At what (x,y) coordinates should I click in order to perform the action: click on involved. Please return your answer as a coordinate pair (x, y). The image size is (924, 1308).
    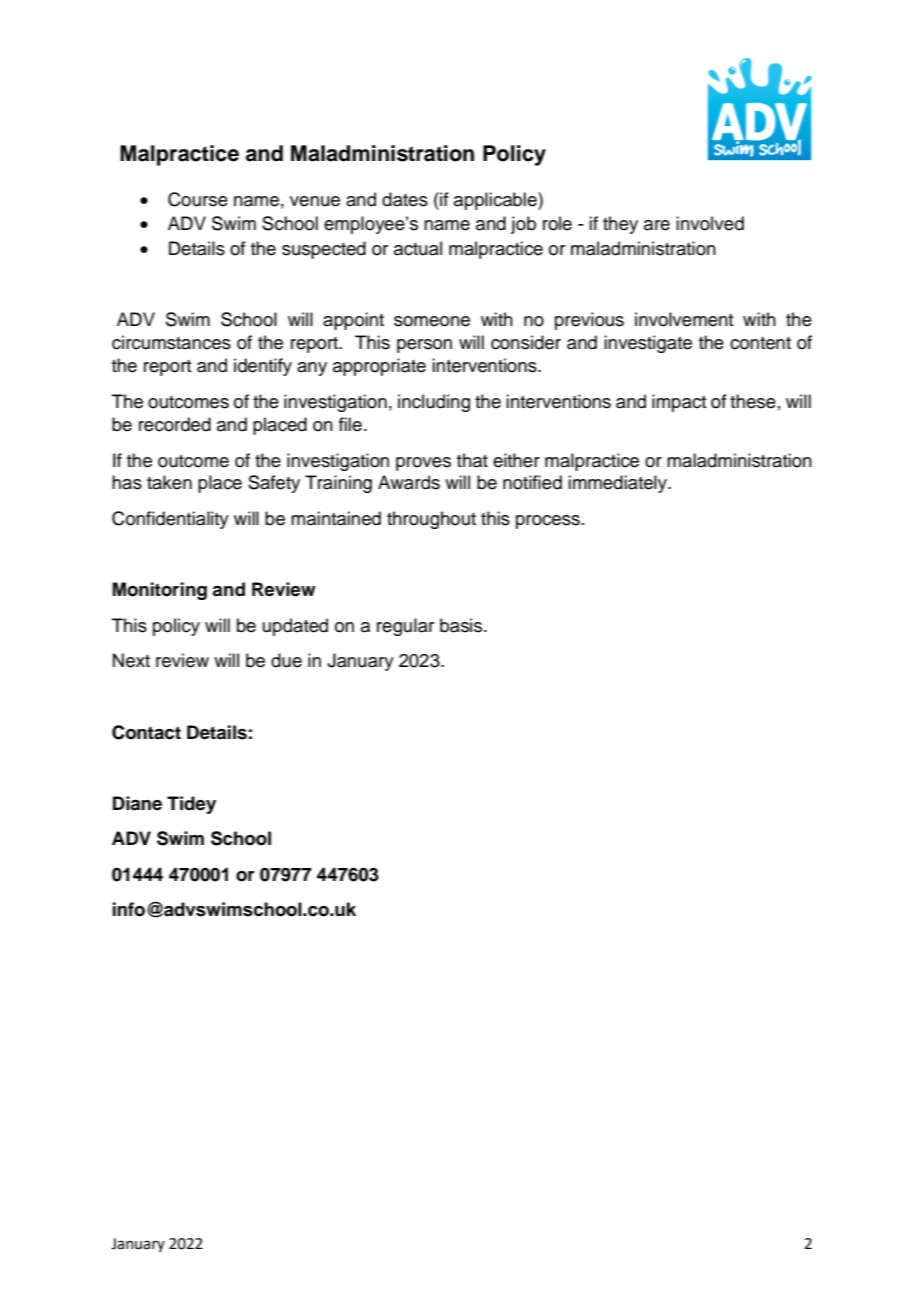
    Looking at the image, I should click on (710, 223).
